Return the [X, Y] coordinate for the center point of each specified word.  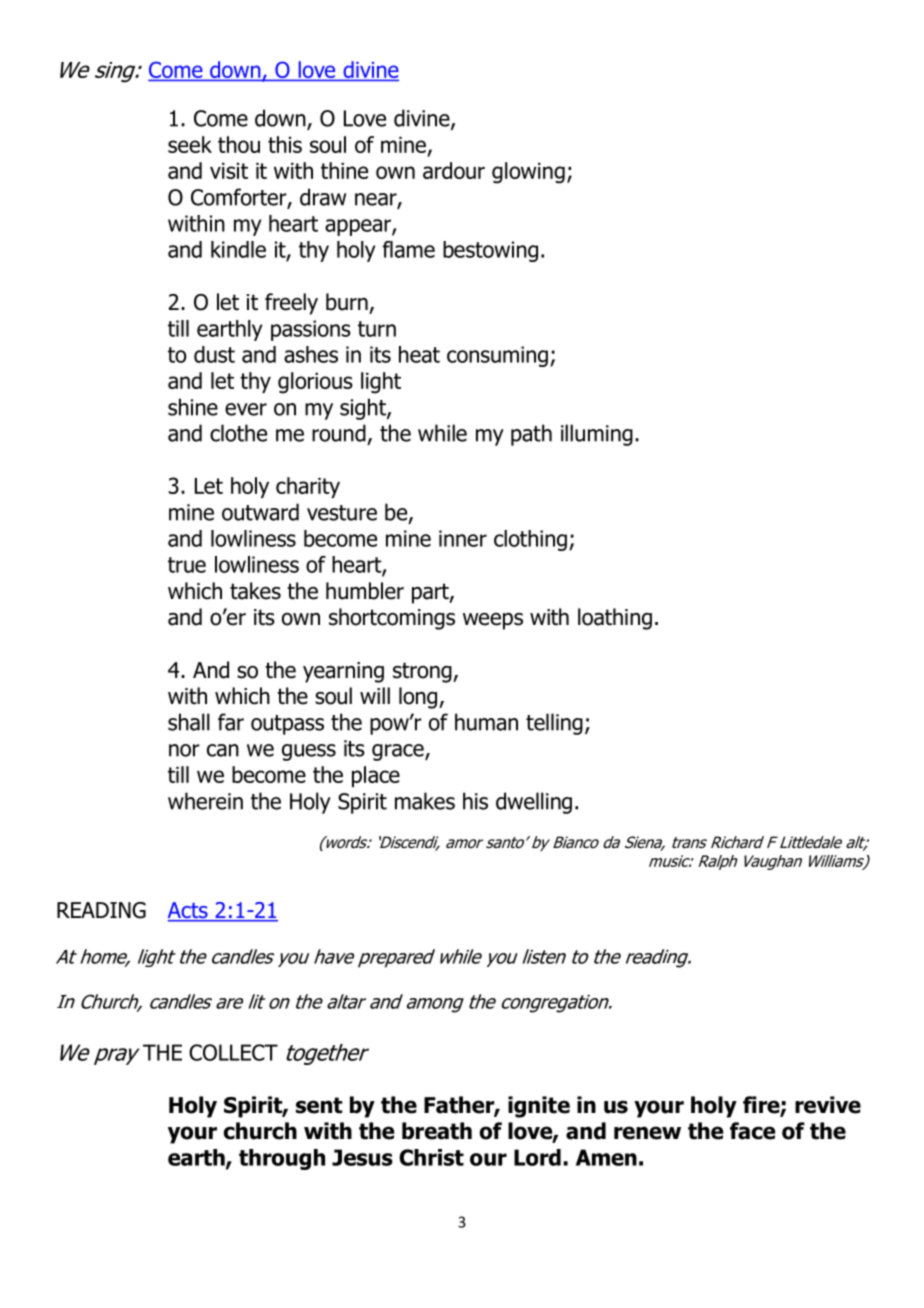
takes [255, 591]
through [282, 1159]
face [752, 1131]
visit [229, 171]
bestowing [490, 251]
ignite [539, 1107]
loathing [615, 619]
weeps [493, 621]
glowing [528, 173]
